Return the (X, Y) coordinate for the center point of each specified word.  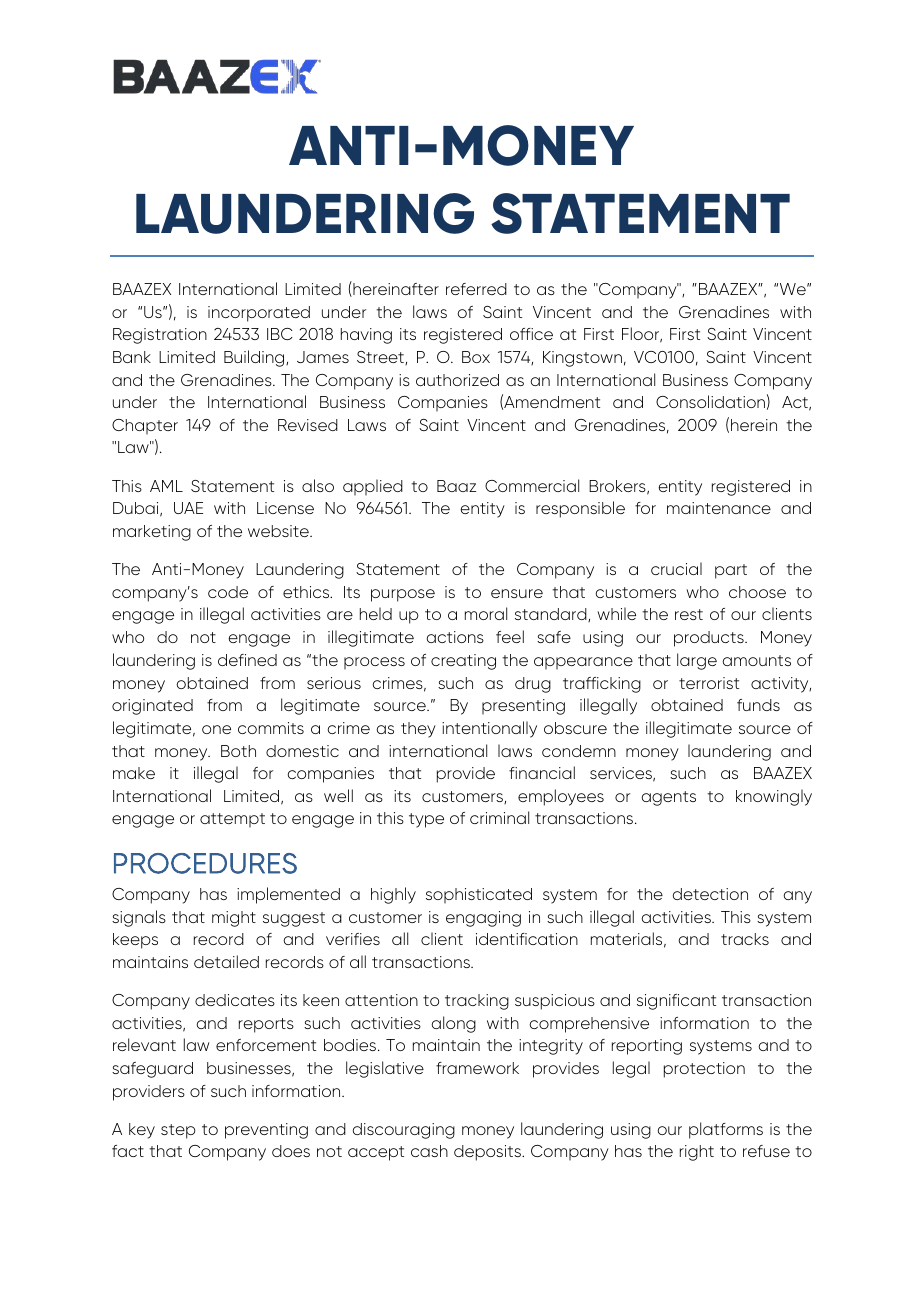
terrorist (709, 683)
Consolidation (710, 401)
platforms (726, 1130)
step (178, 1131)
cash (429, 1151)
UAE (188, 508)
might (234, 919)
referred (476, 289)
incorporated (259, 314)
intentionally (489, 729)
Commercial (532, 485)
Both (238, 751)
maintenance (719, 508)
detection (710, 894)
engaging (483, 919)
